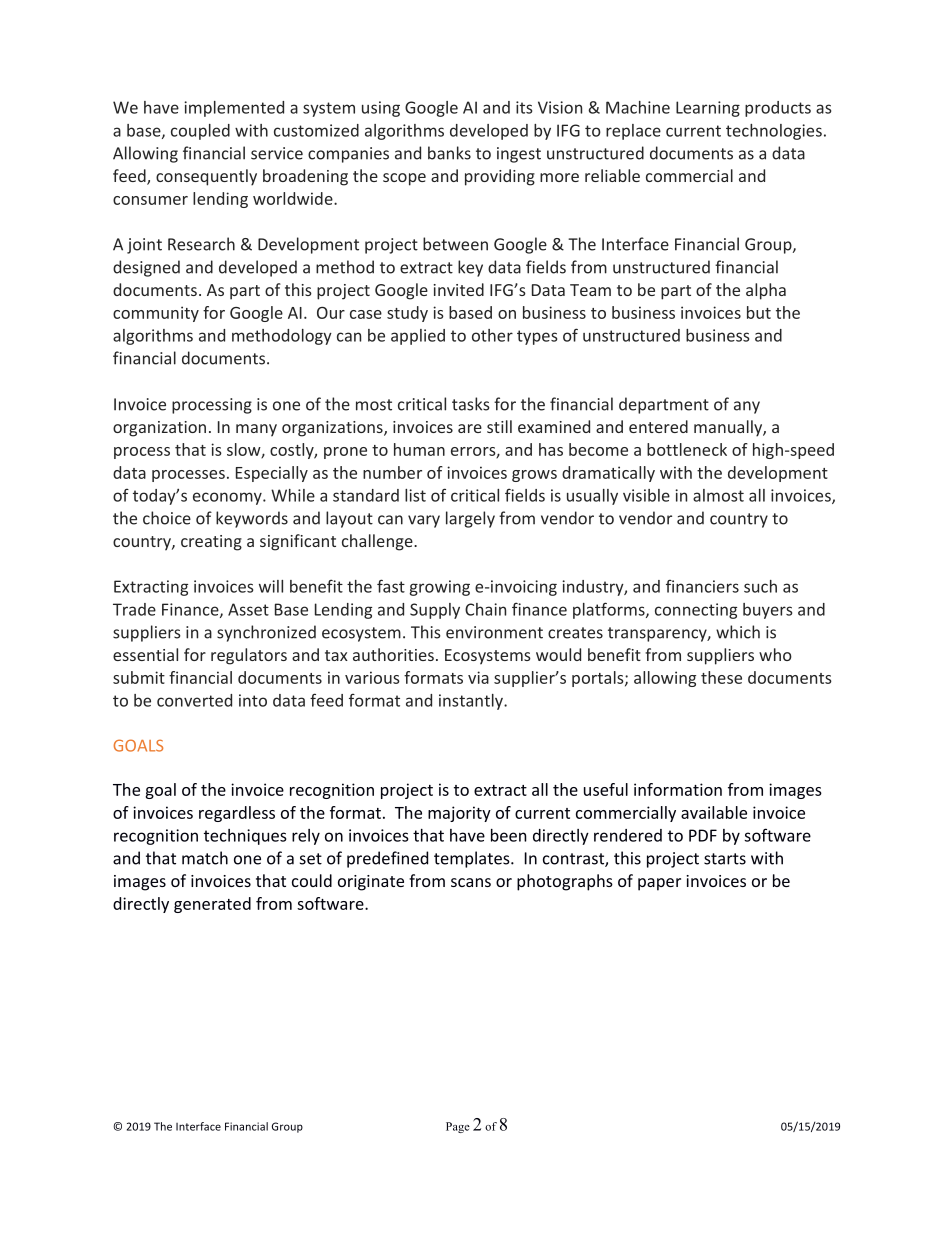 This page has height=1233, width=952. What do you see at coordinates (659, 884) in the page?
I see `paper` at bounding box center [659, 884].
